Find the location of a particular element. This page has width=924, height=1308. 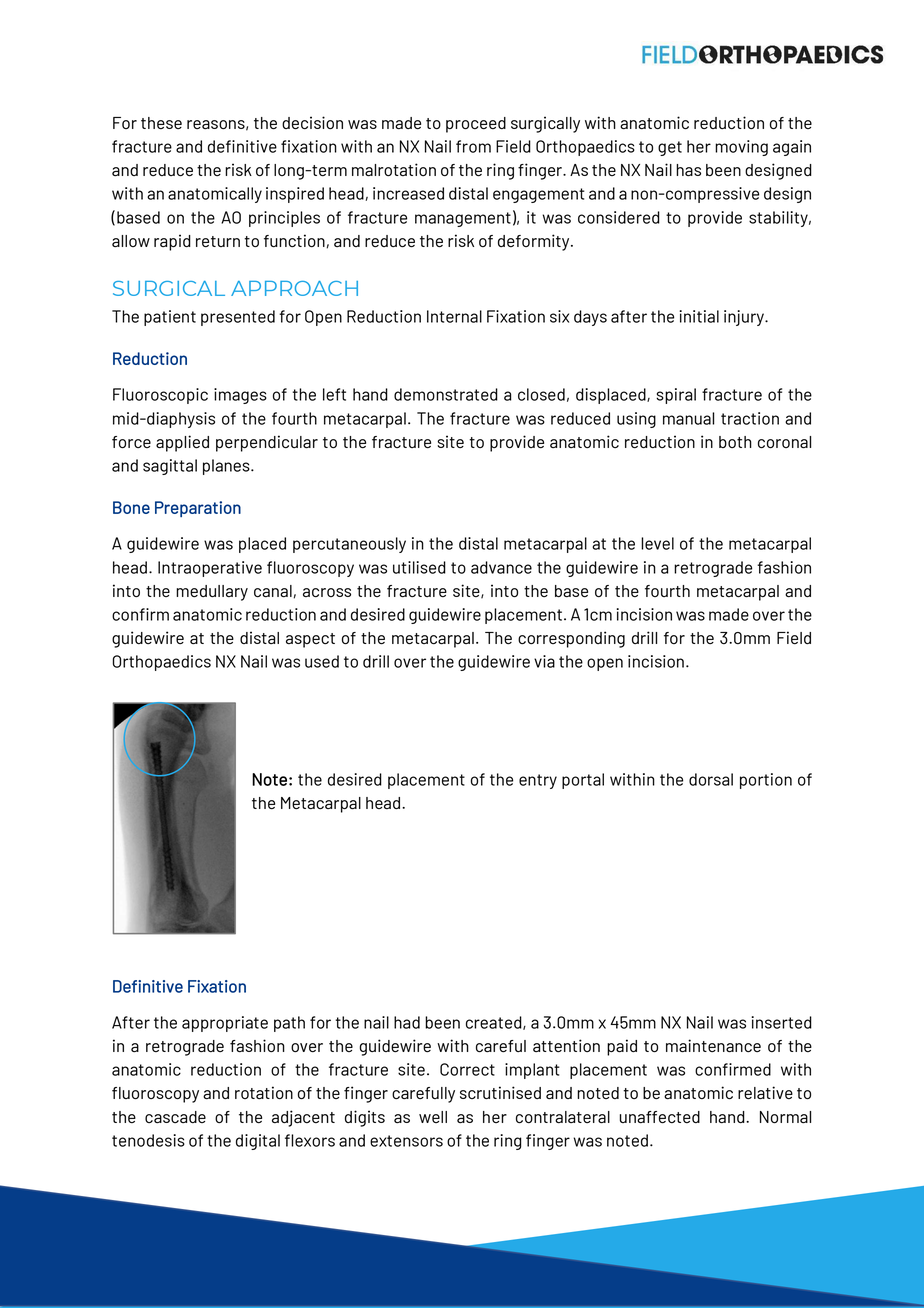

these is located at coordinates (161, 123).
